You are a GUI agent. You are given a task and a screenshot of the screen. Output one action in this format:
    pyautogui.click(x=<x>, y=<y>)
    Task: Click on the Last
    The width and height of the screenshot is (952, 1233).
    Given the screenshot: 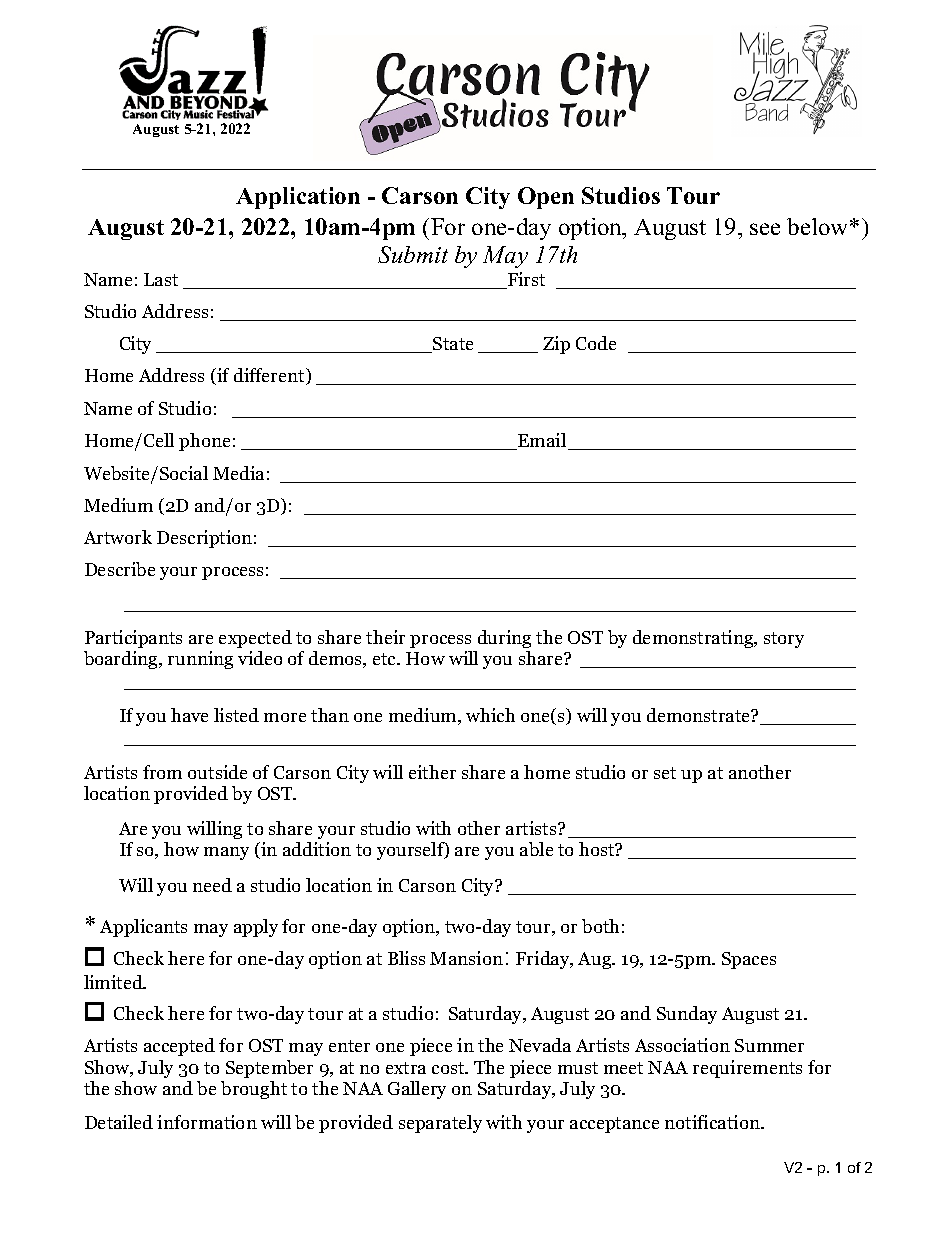 What is the action you would take?
    pyautogui.click(x=161, y=279)
